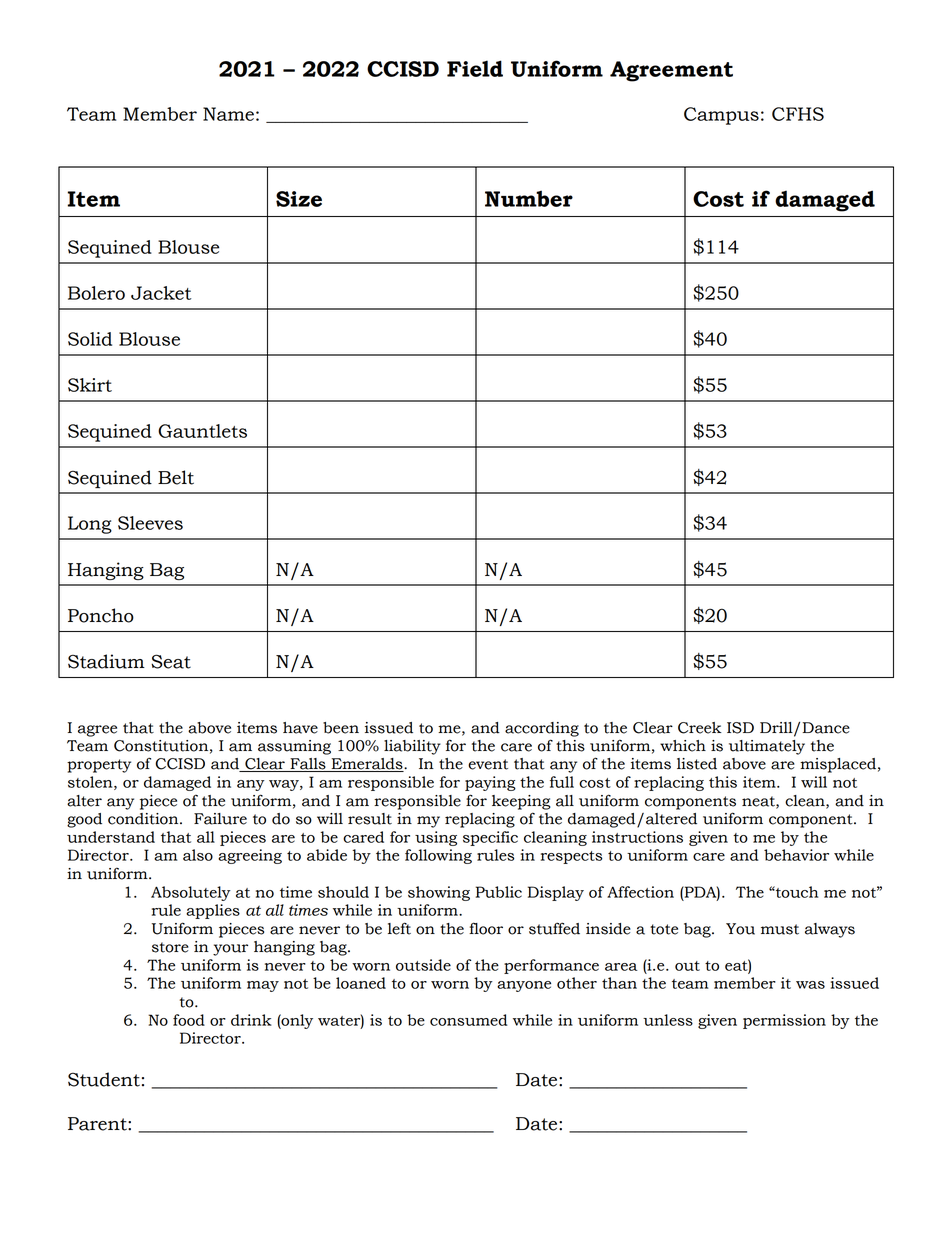 The height and width of the document is (1233, 952). Describe the element at coordinates (796, 855) in the document. I see `behavior` at that location.
